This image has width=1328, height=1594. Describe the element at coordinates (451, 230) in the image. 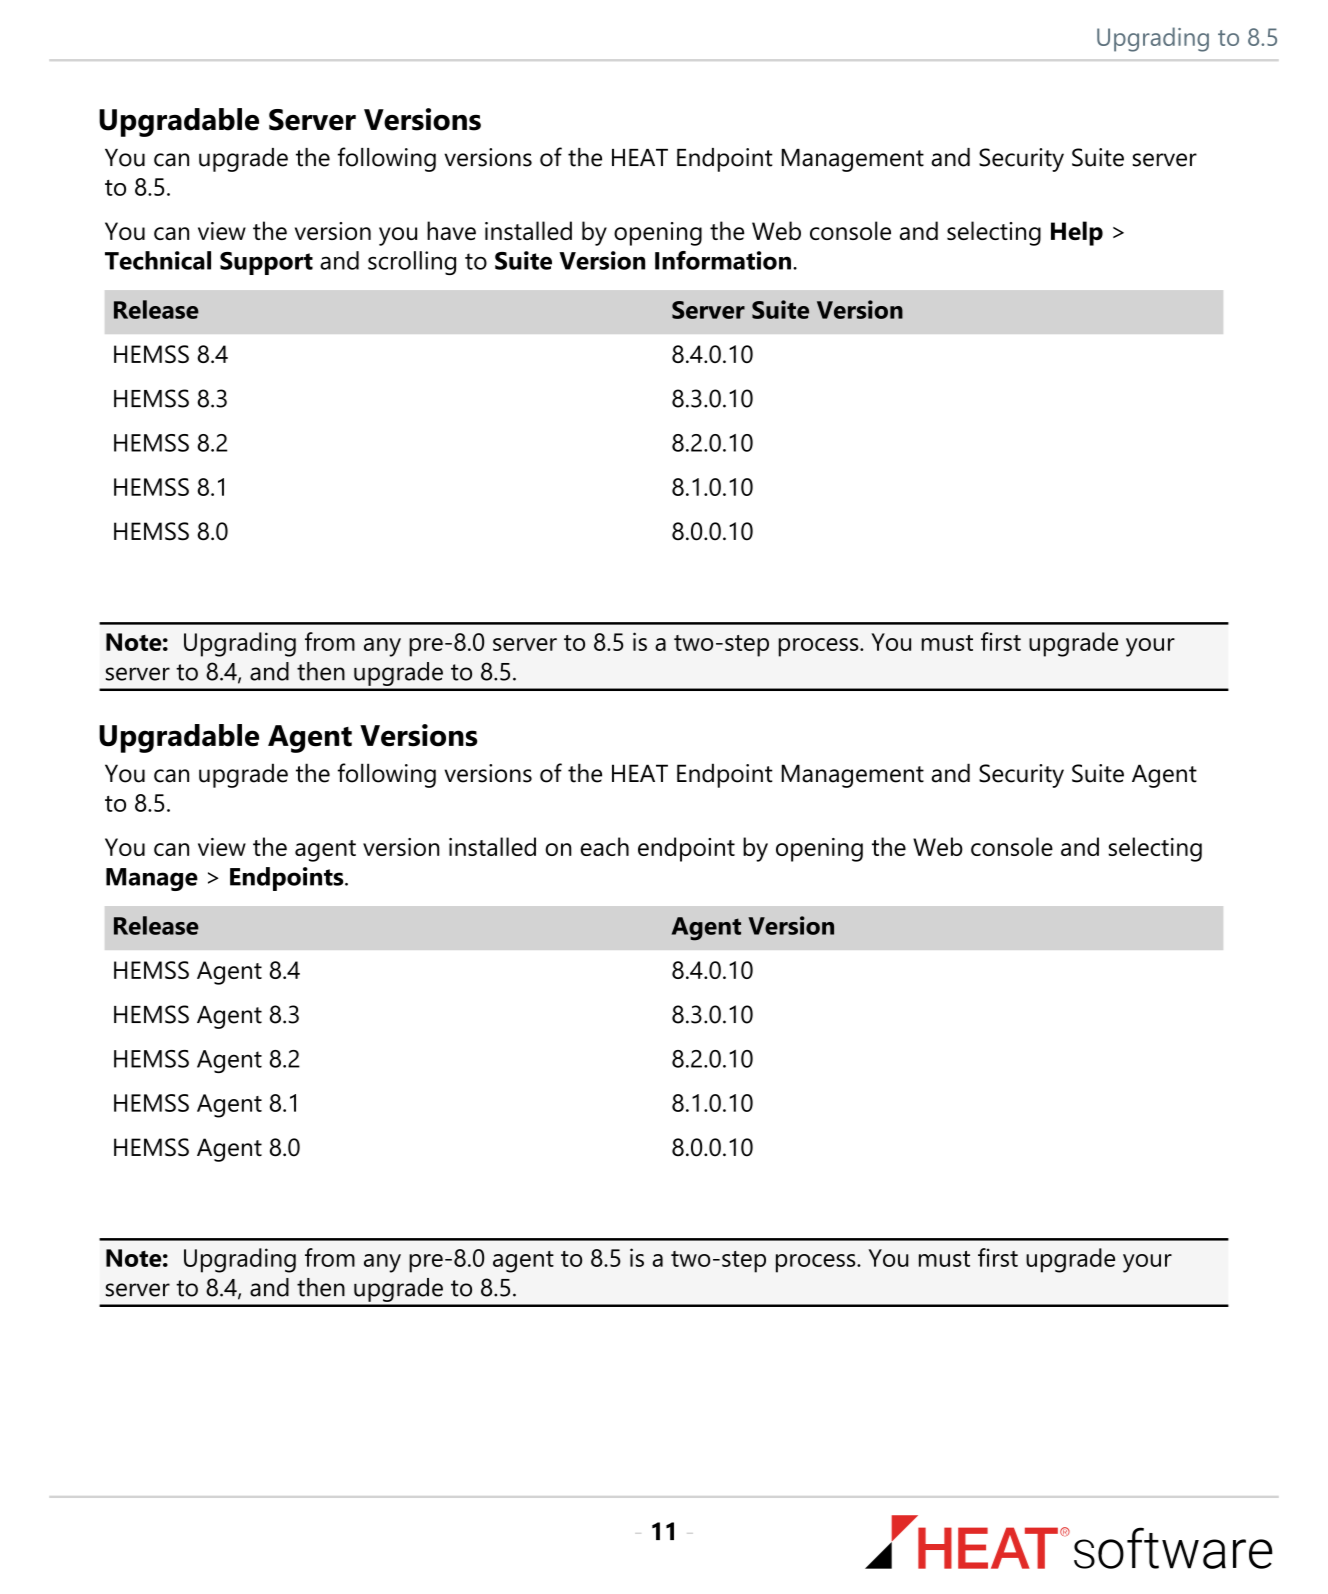

I see `have` at that location.
